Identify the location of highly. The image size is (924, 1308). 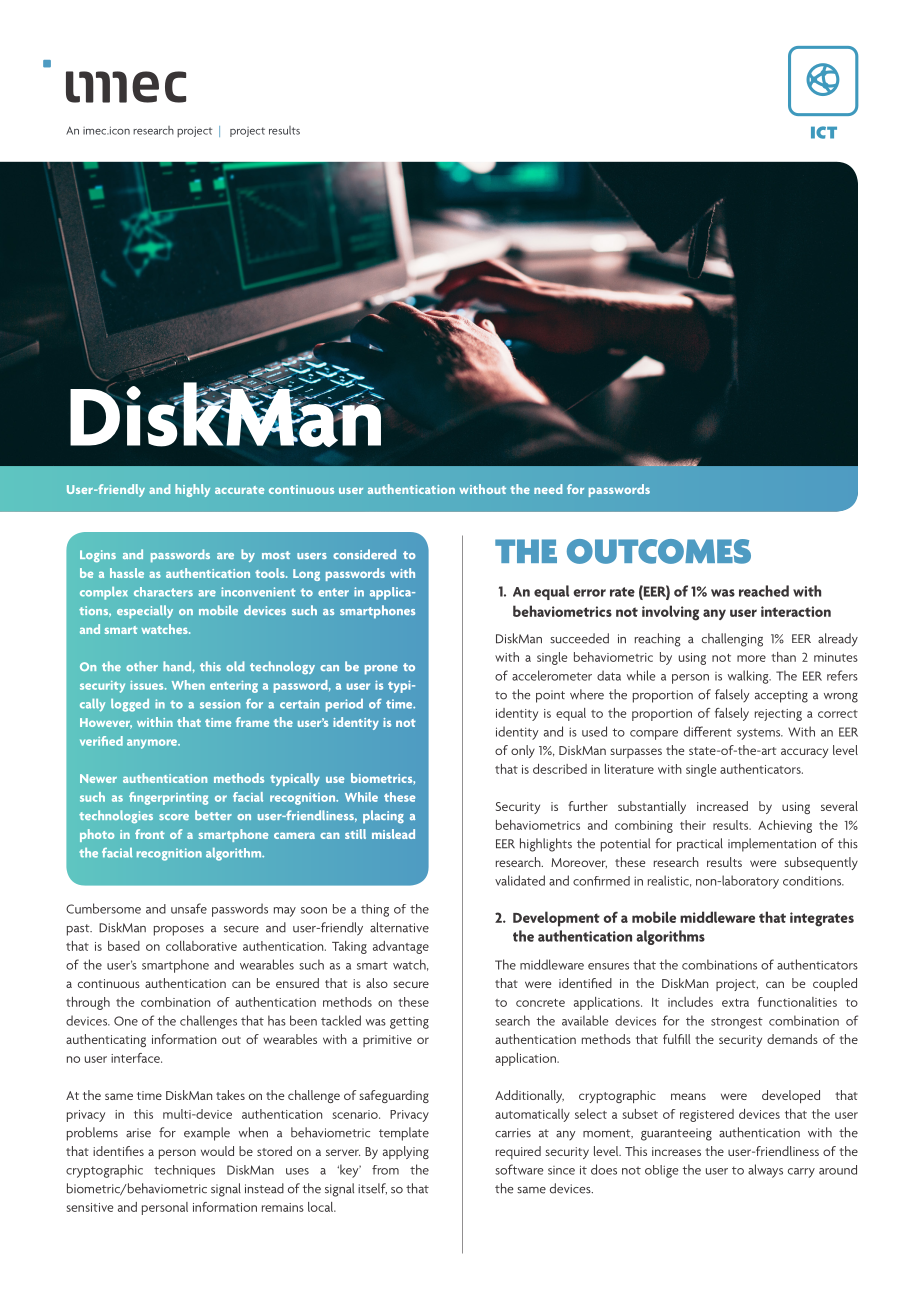
(192, 490).
